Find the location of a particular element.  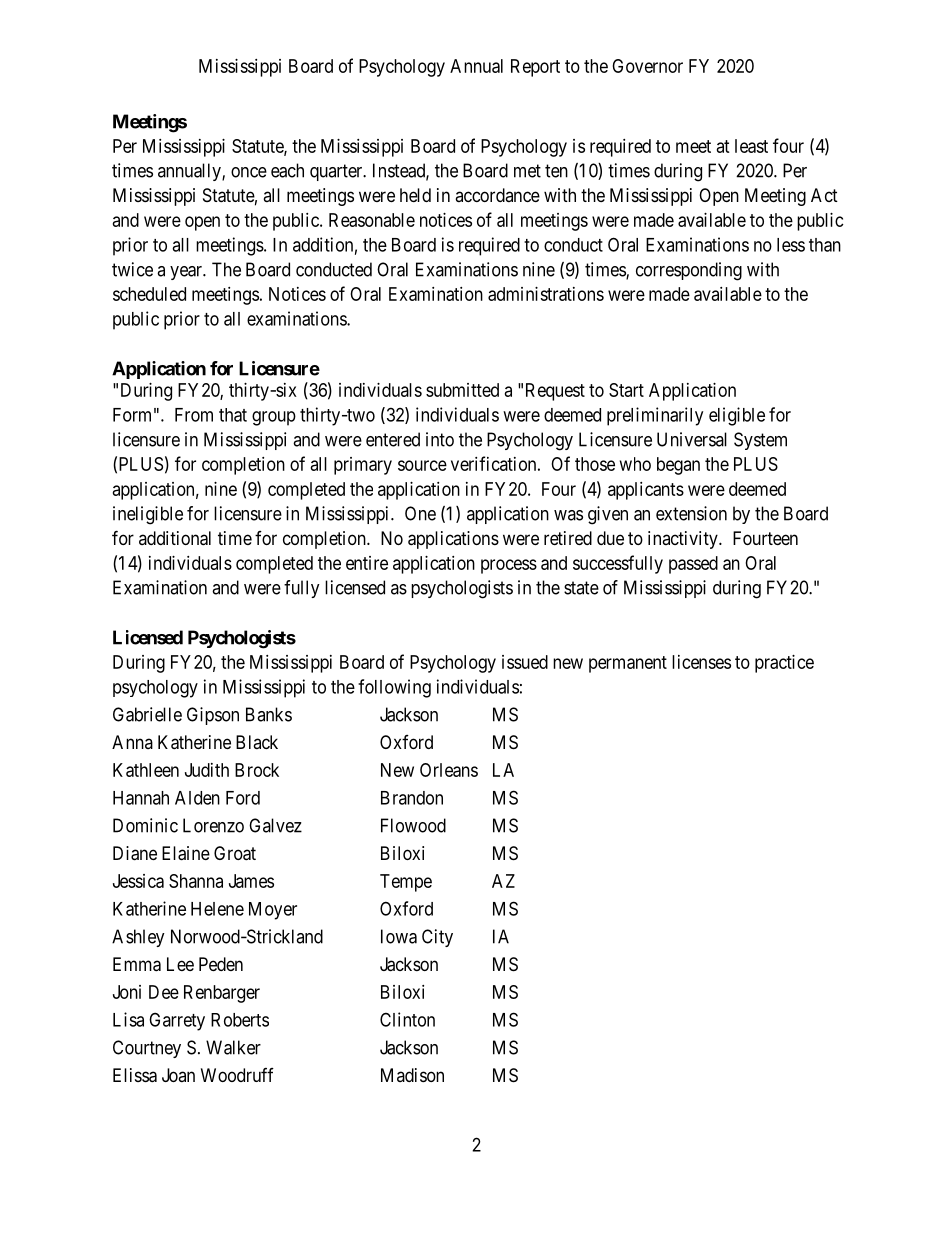

once is located at coordinates (249, 172).
